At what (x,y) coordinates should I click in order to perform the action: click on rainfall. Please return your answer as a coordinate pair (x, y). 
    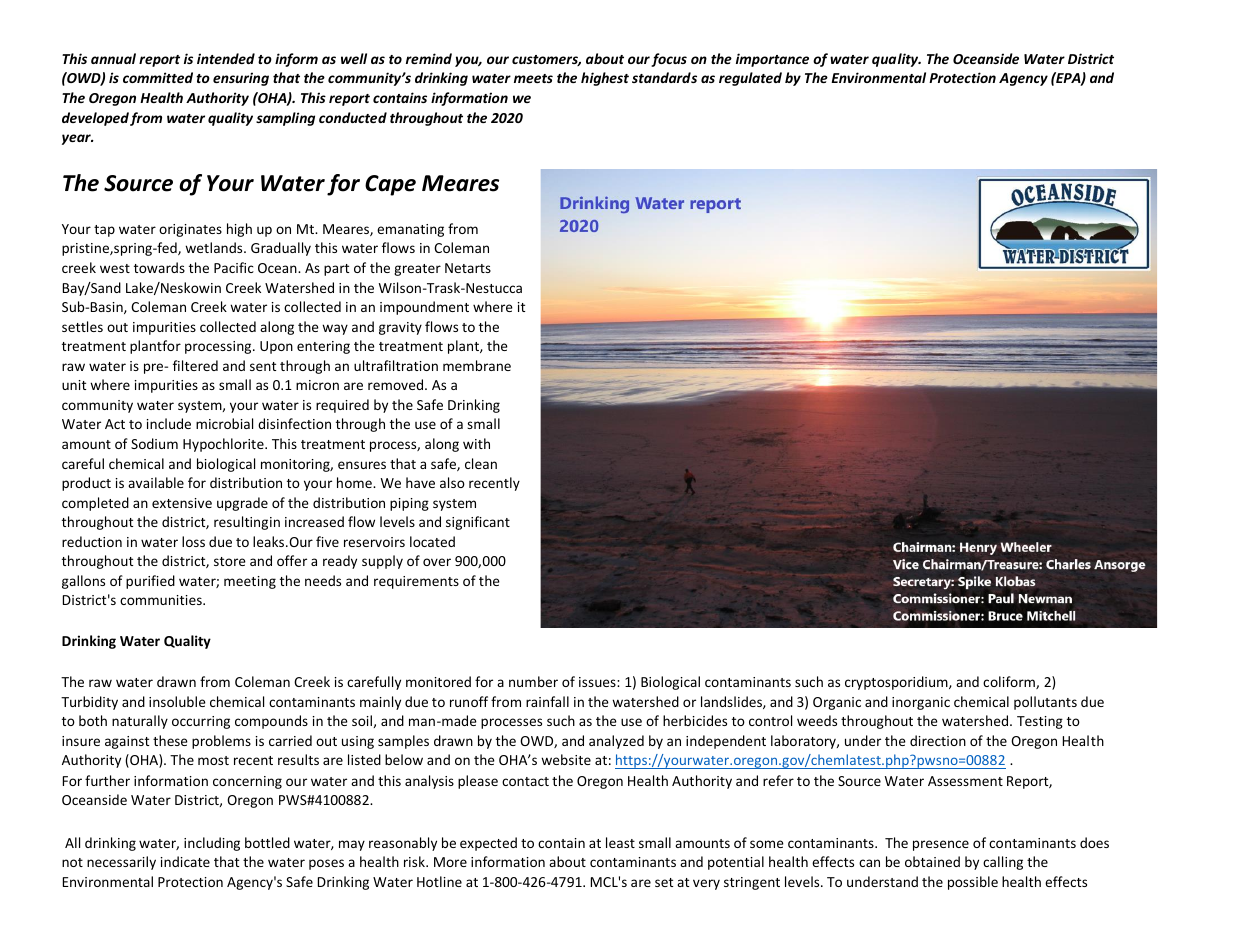
    Looking at the image, I should click on (547, 701).
